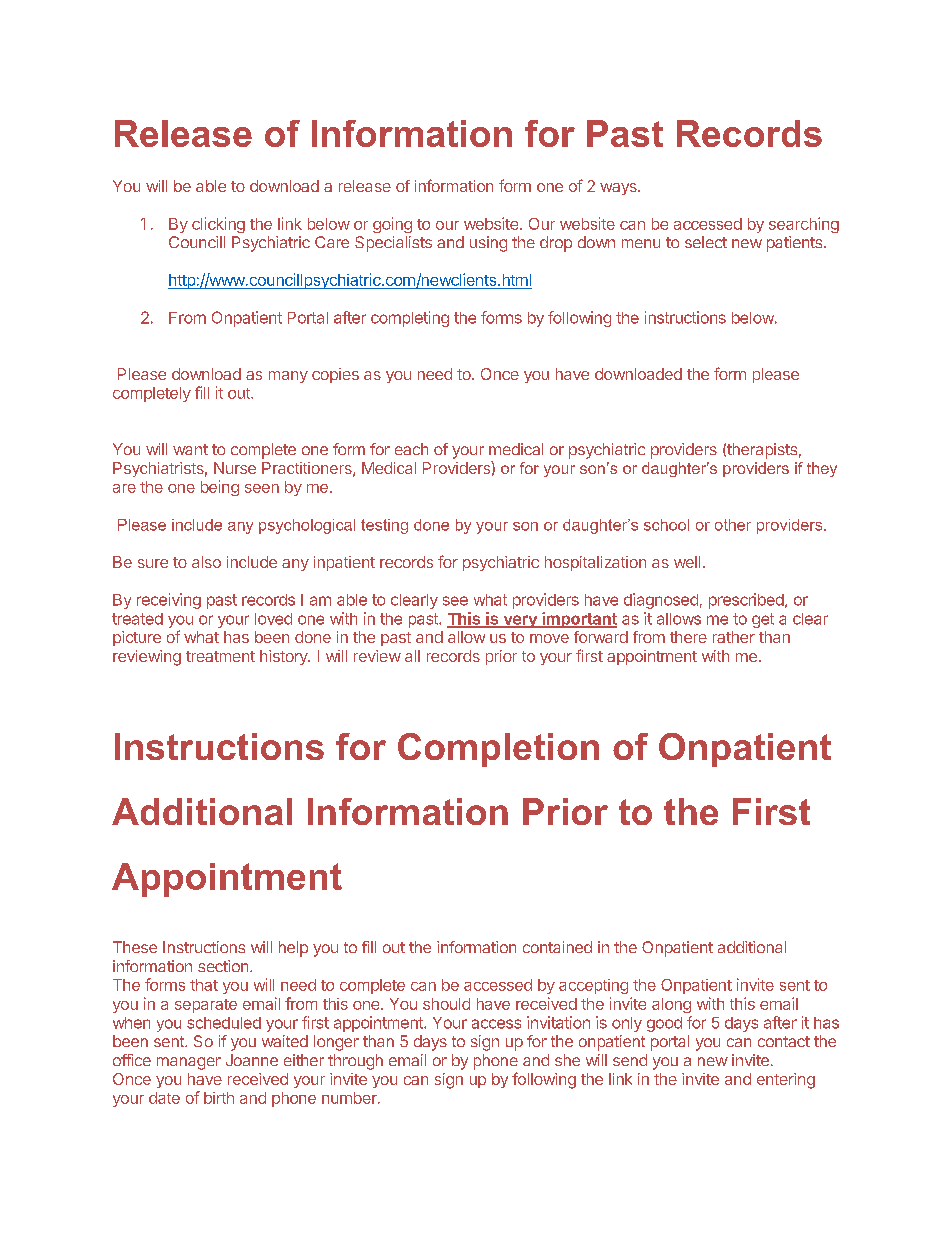 The width and height of the screenshot is (952, 1233). Describe the element at coordinates (498, 750) in the screenshot. I see `Completion` at that location.
